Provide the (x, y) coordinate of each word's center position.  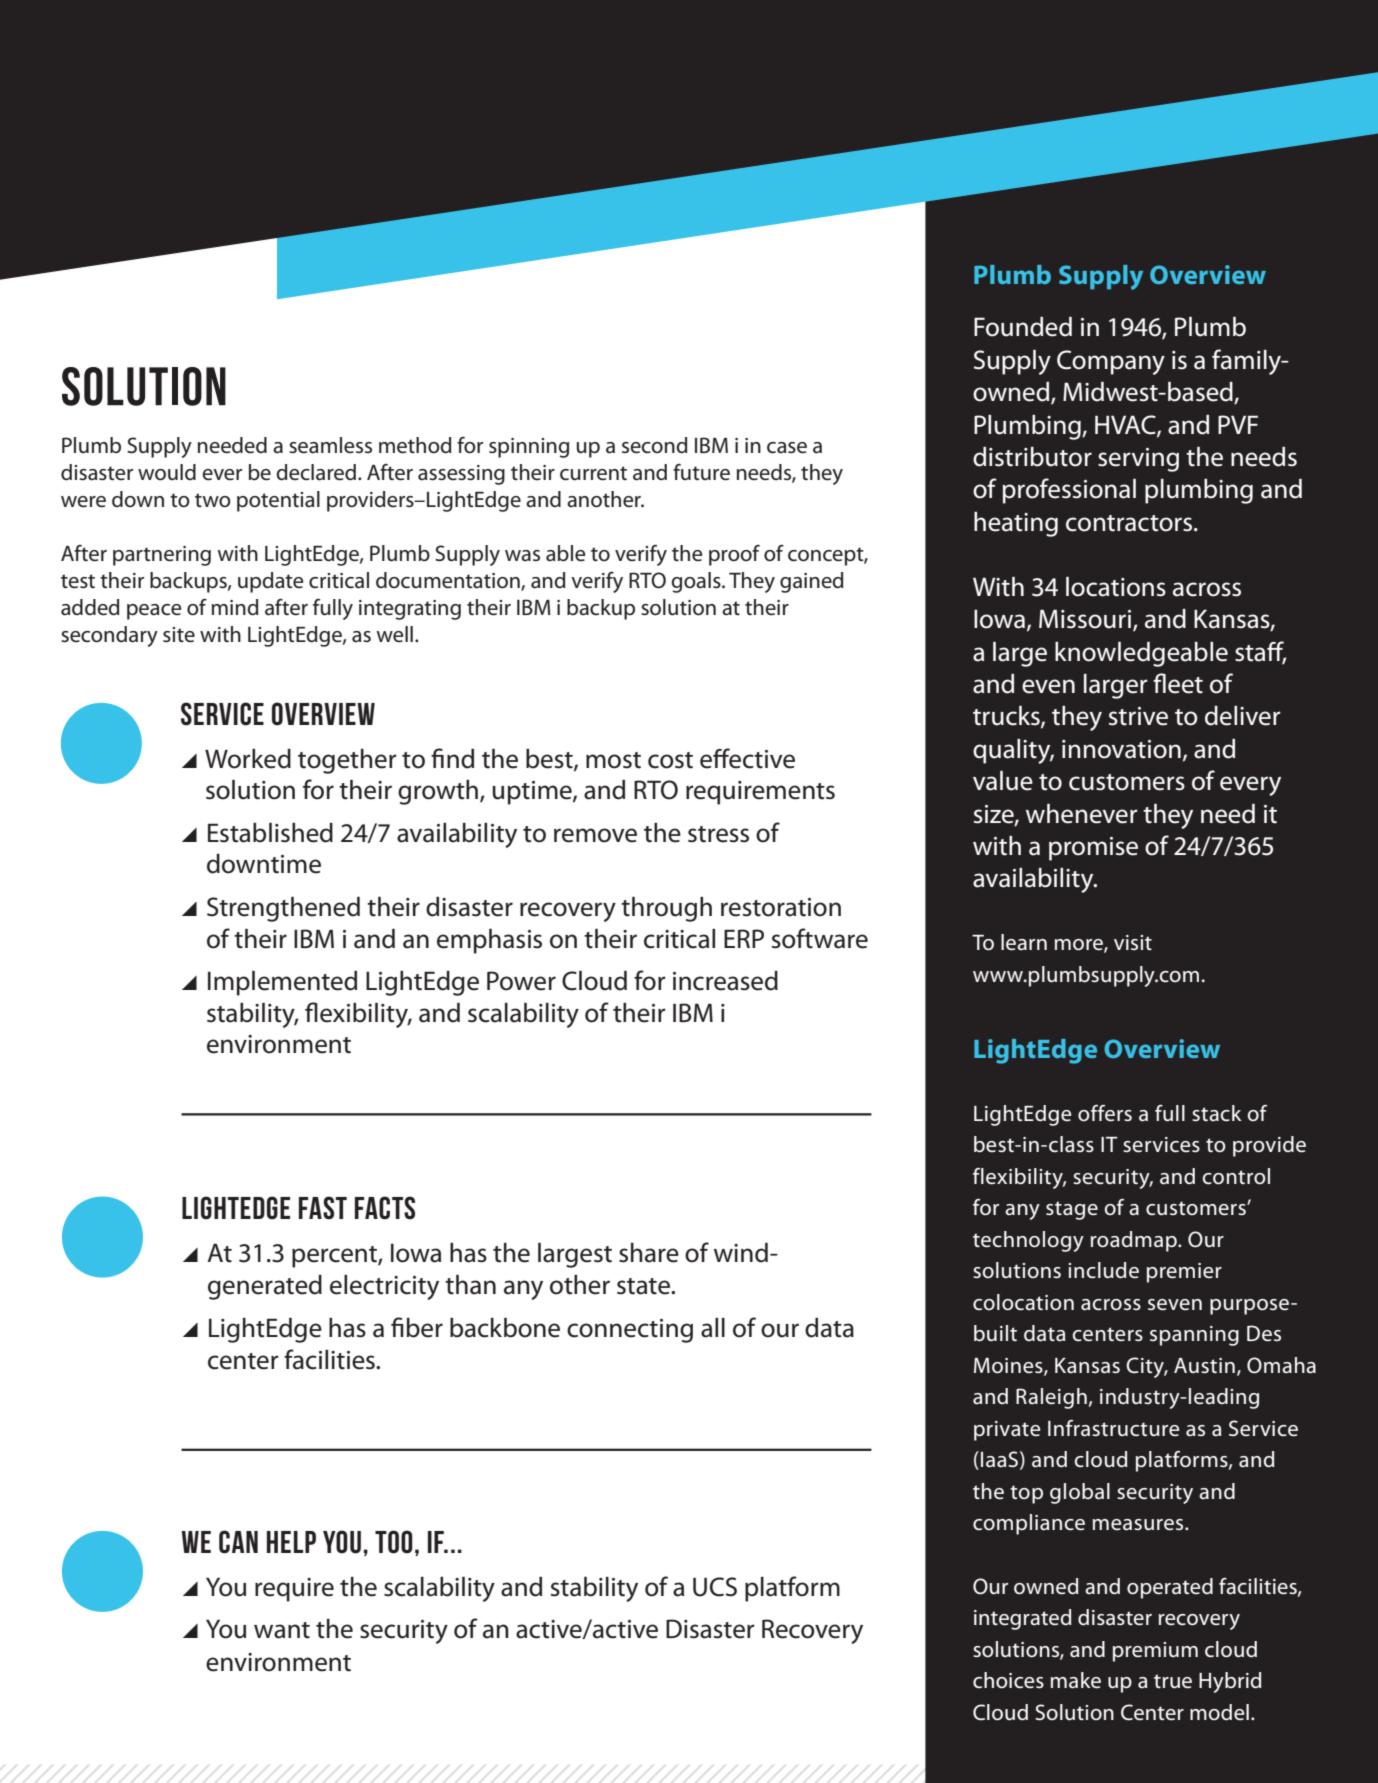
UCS (715, 1587)
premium (1155, 1652)
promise (1093, 849)
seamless (330, 445)
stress (718, 834)
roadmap (1135, 1241)
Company (1111, 362)
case (787, 448)
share (649, 1253)
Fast (323, 1208)
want (282, 1630)
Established (270, 833)
